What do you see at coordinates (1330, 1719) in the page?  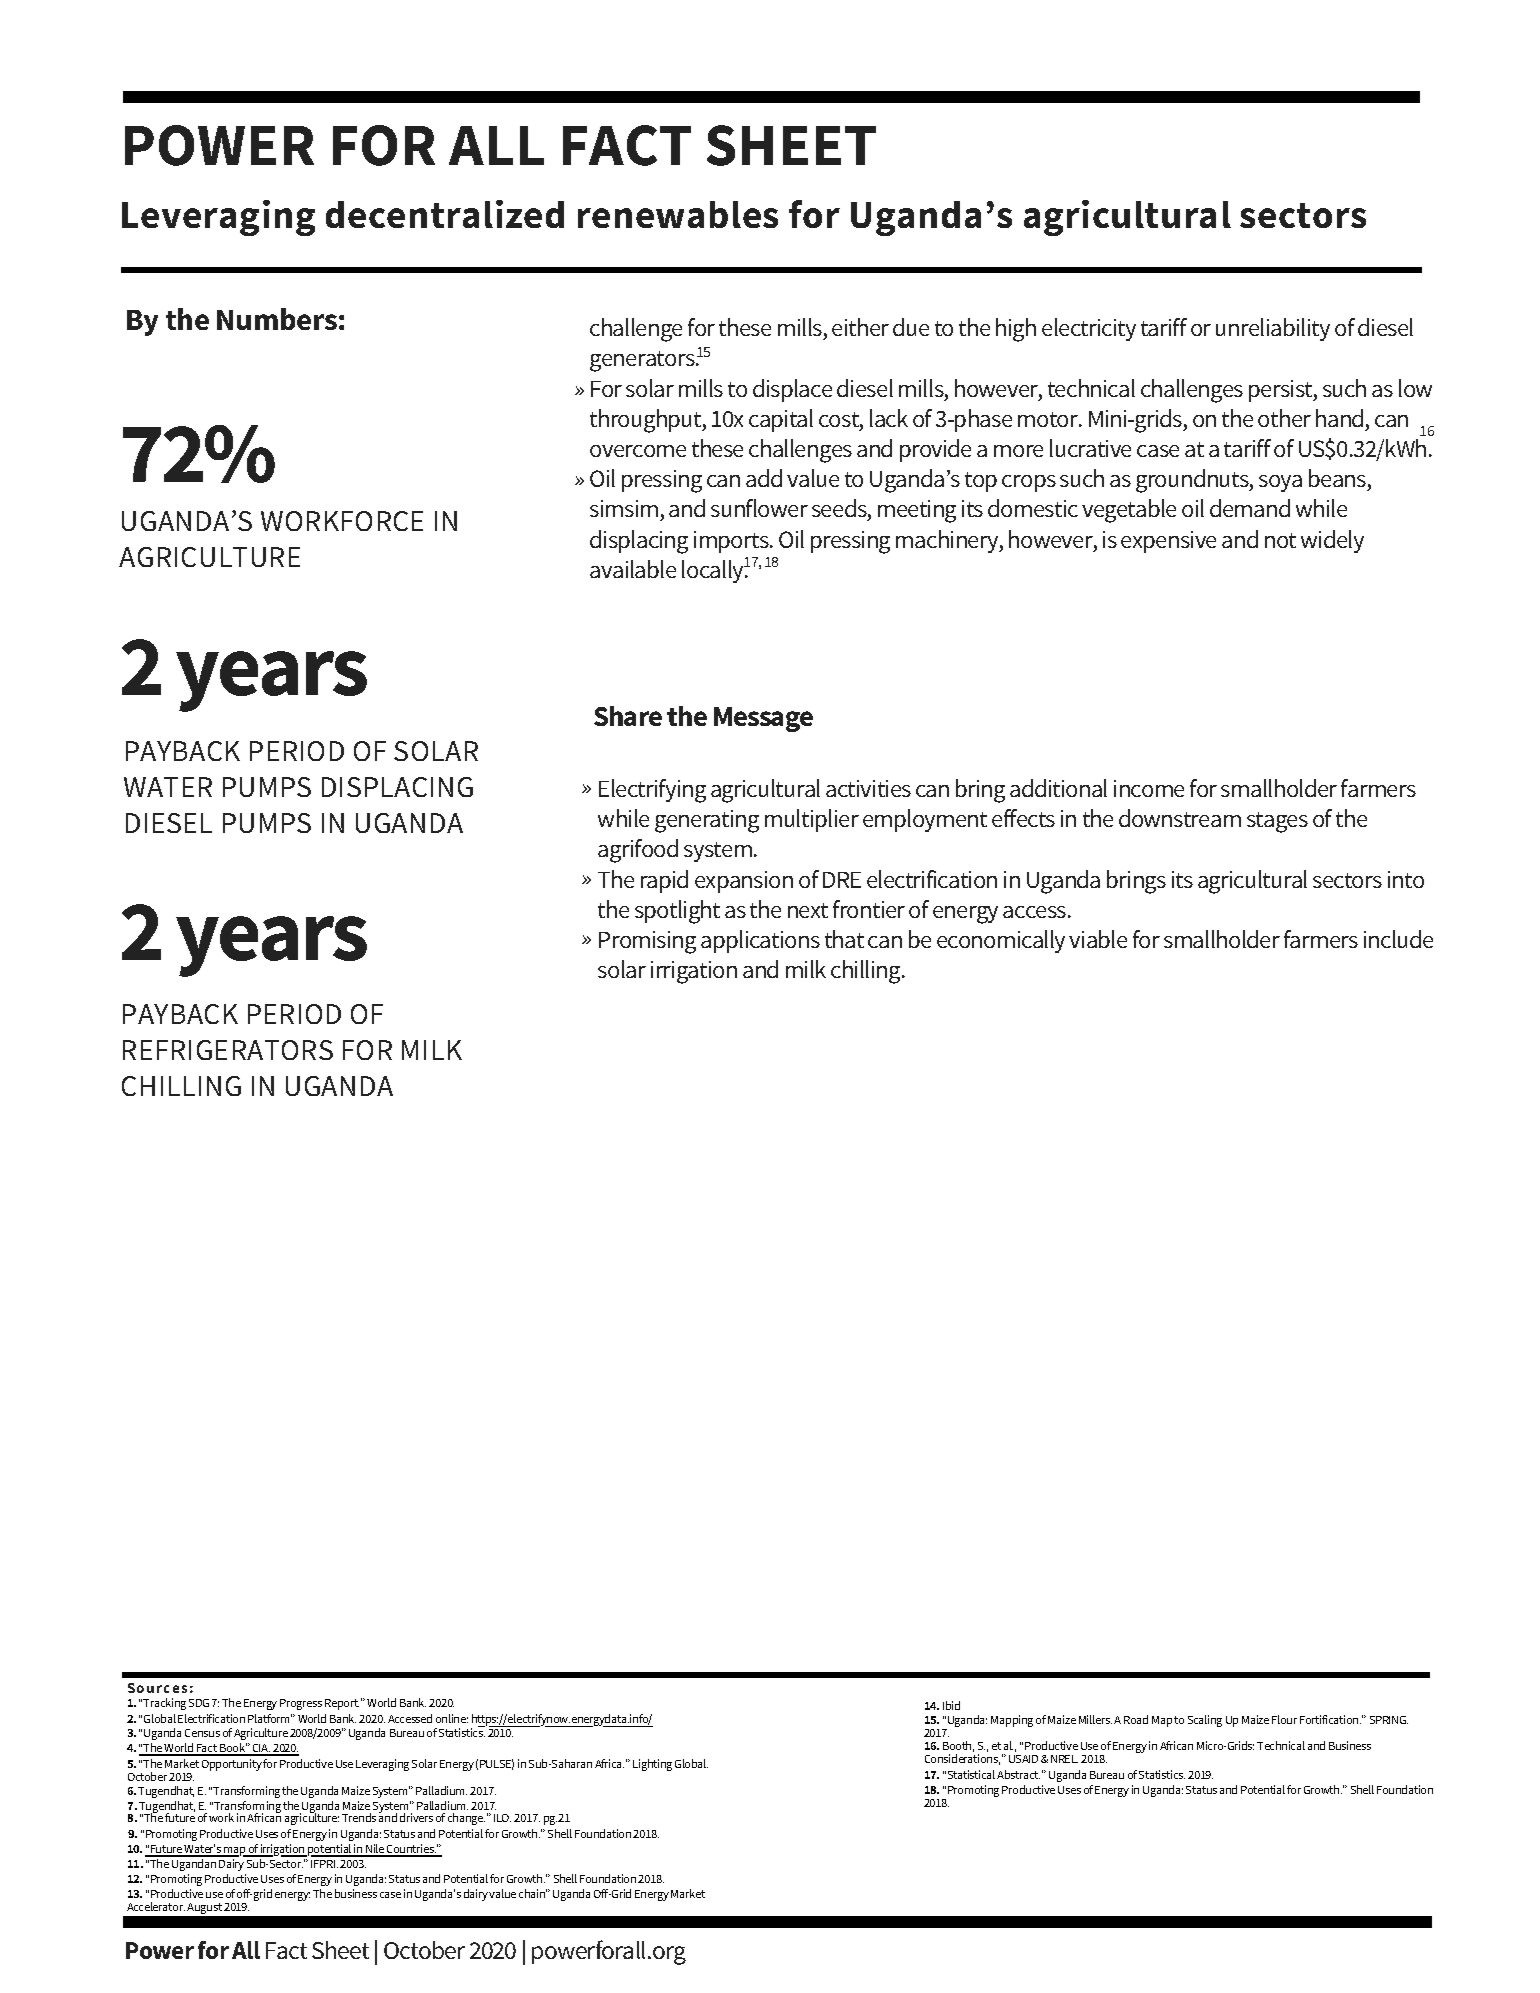 I see `Fortification` at bounding box center [1330, 1719].
